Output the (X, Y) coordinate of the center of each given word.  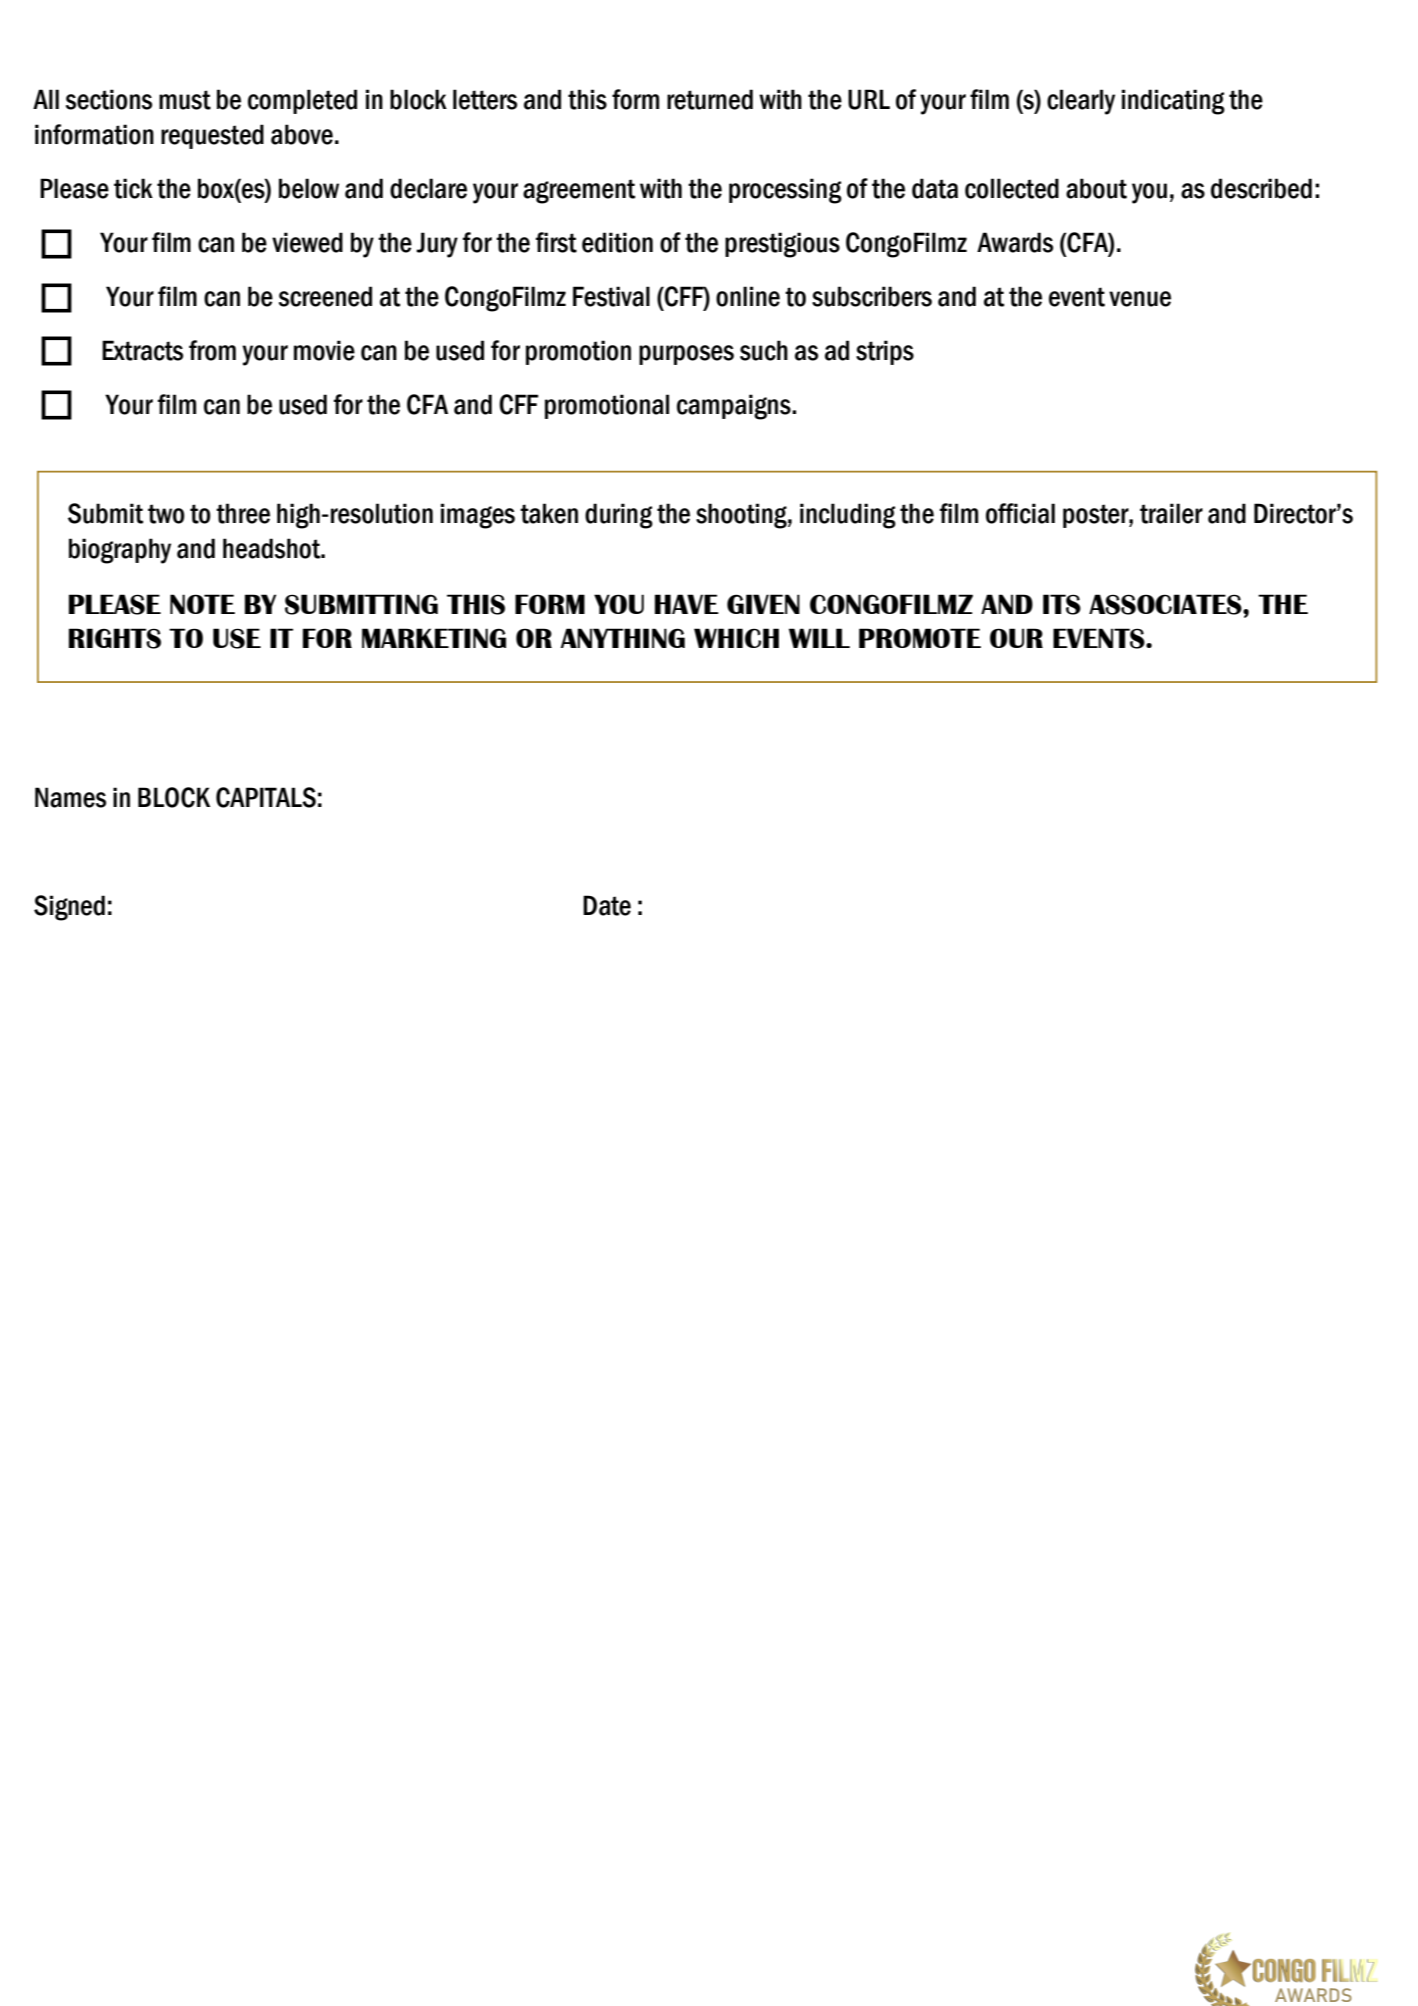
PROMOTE (920, 638)
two (166, 514)
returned (710, 99)
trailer (1171, 513)
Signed (69, 908)
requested (212, 136)
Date (607, 905)
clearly (1081, 102)
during (619, 516)
